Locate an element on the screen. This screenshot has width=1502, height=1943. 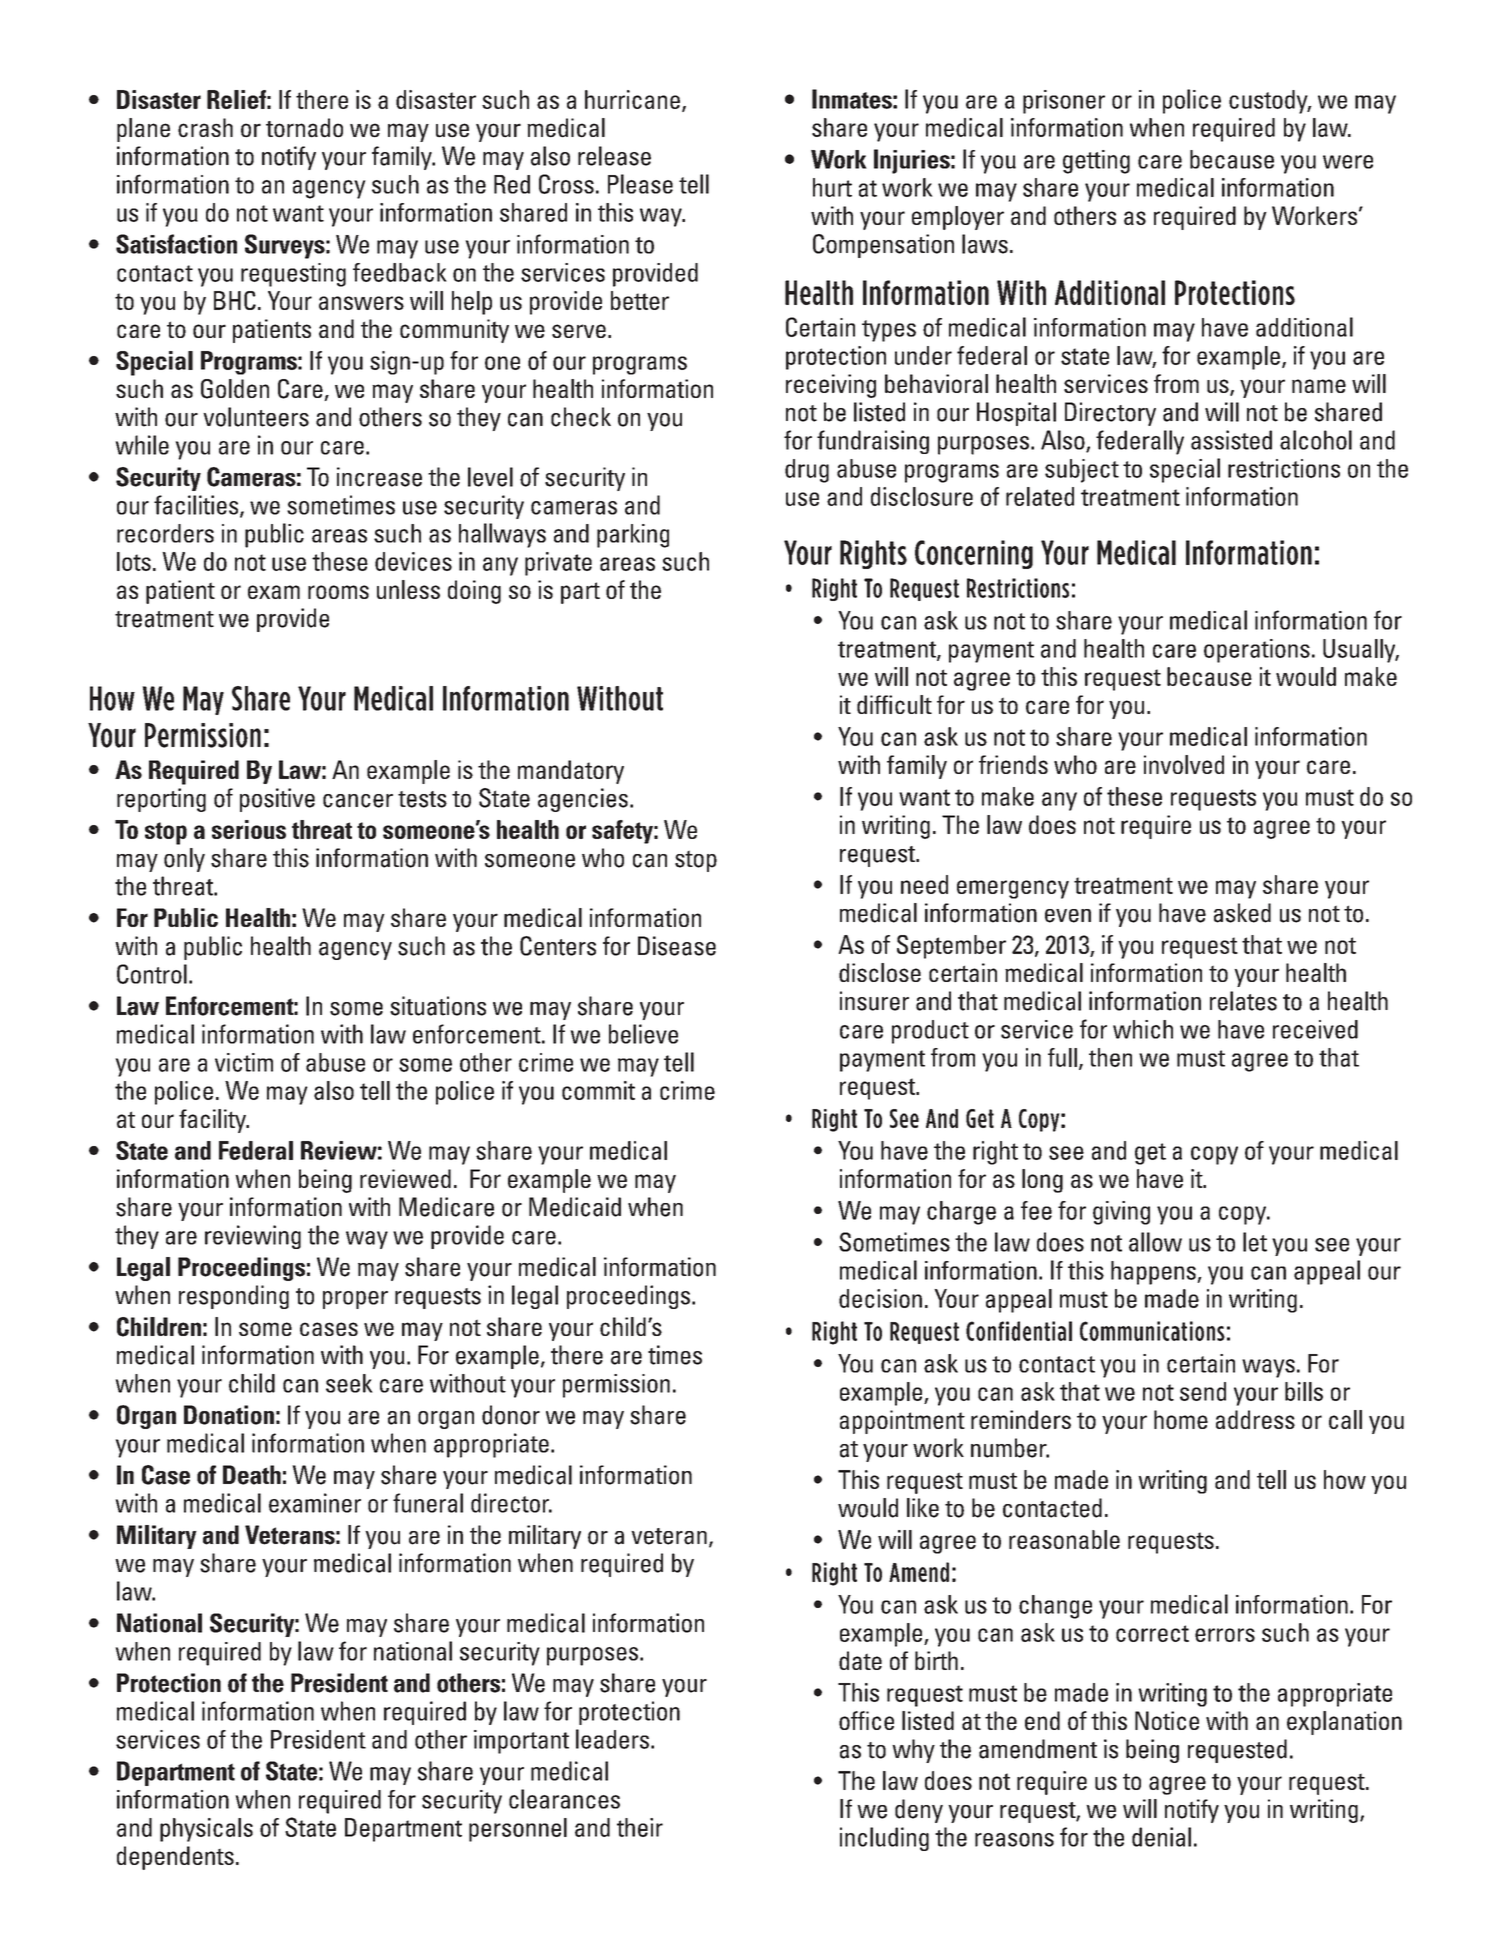
their is located at coordinates (640, 1827).
